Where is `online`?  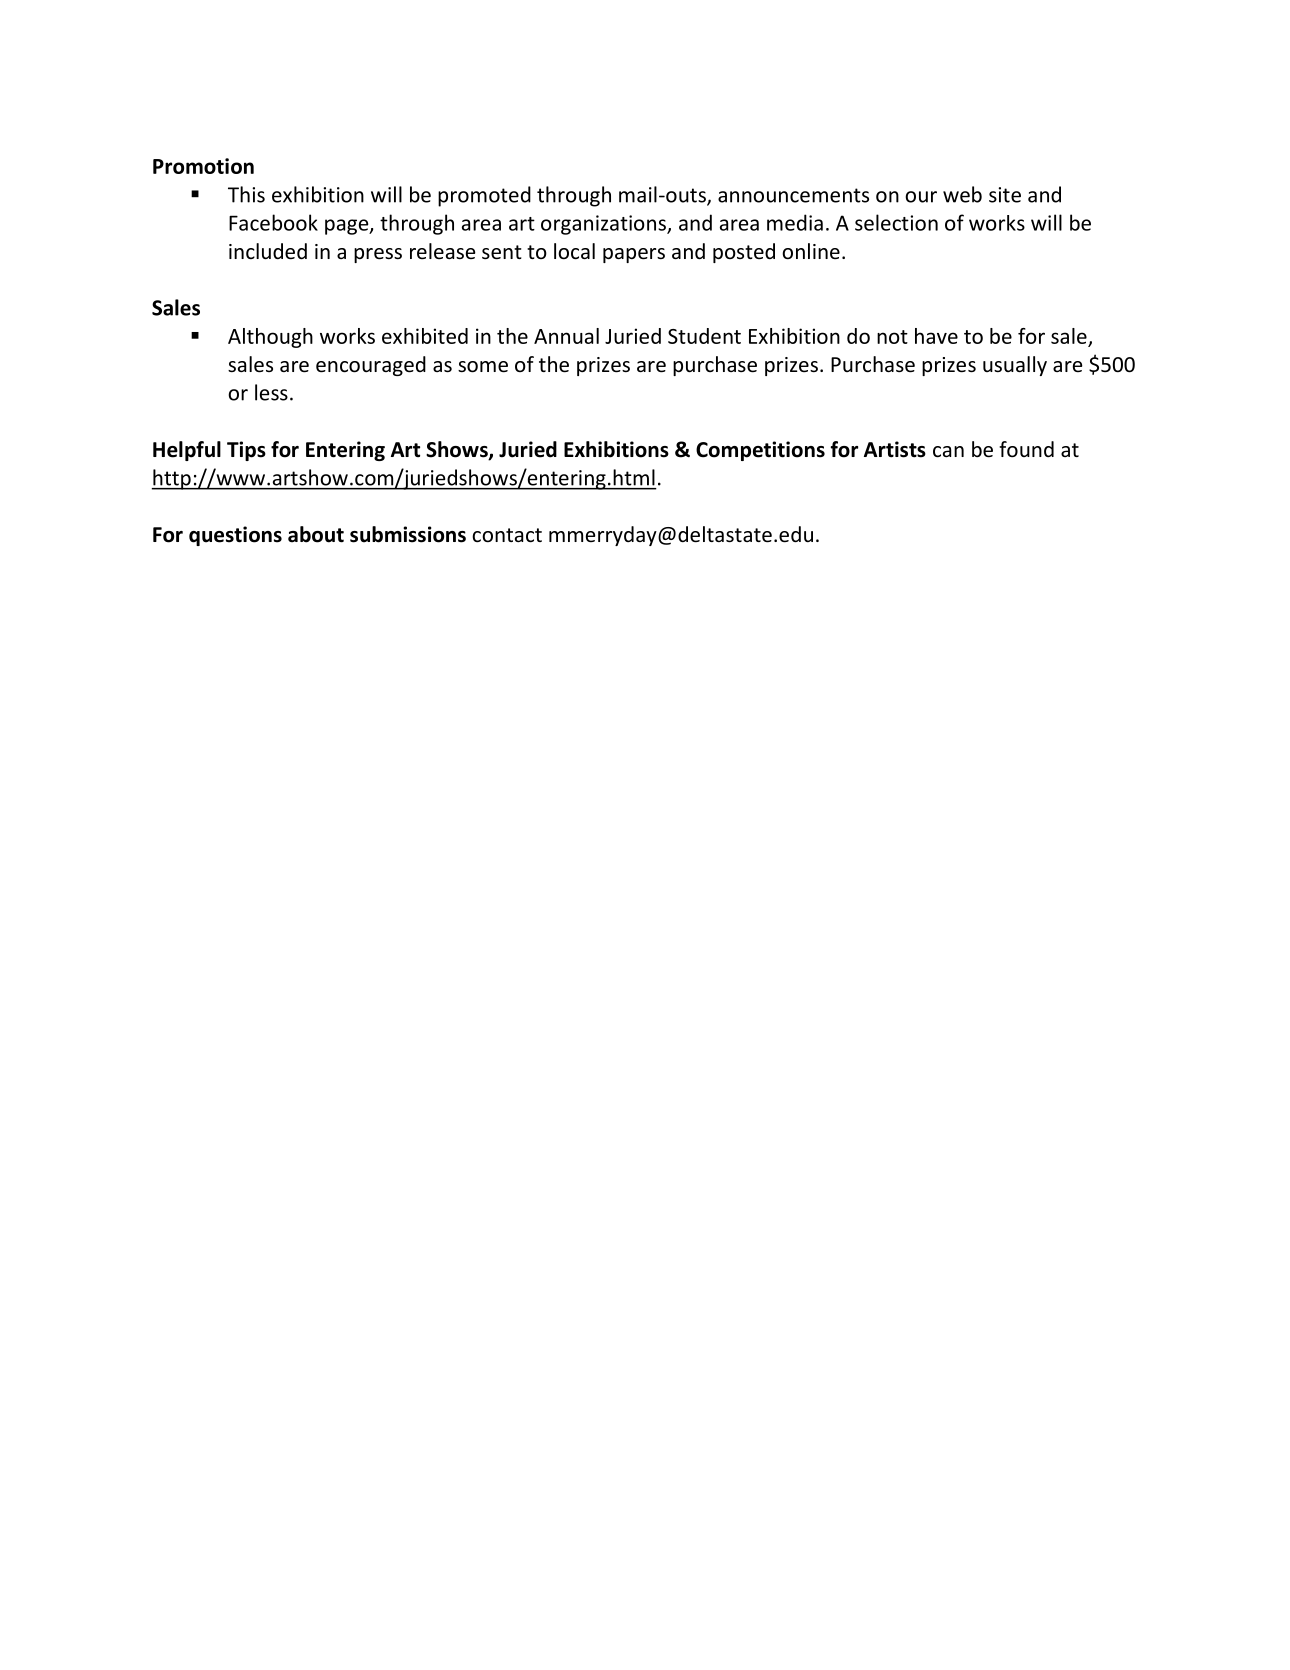
online is located at coordinates (811, 251).
